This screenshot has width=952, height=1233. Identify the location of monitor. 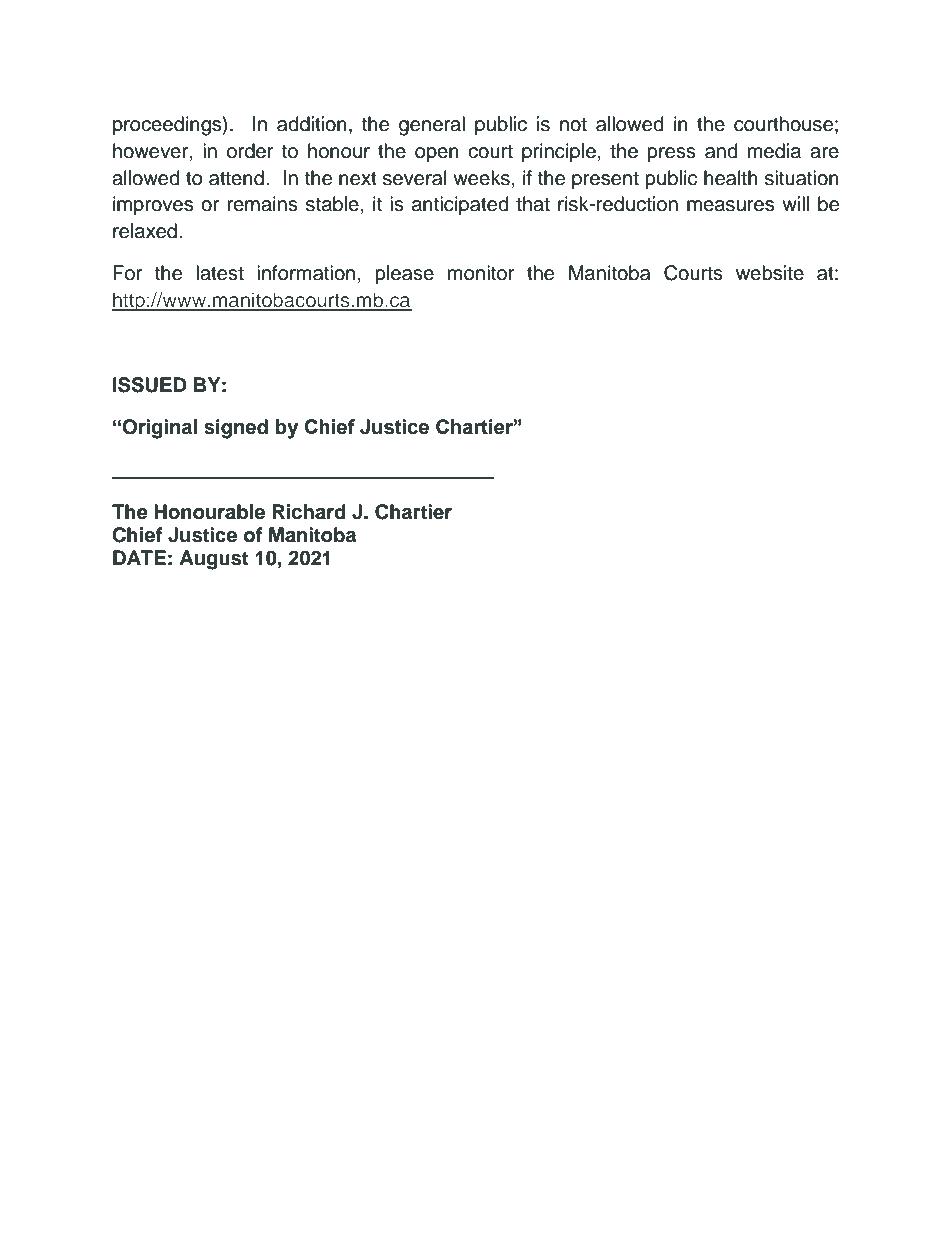
(481, 273).
